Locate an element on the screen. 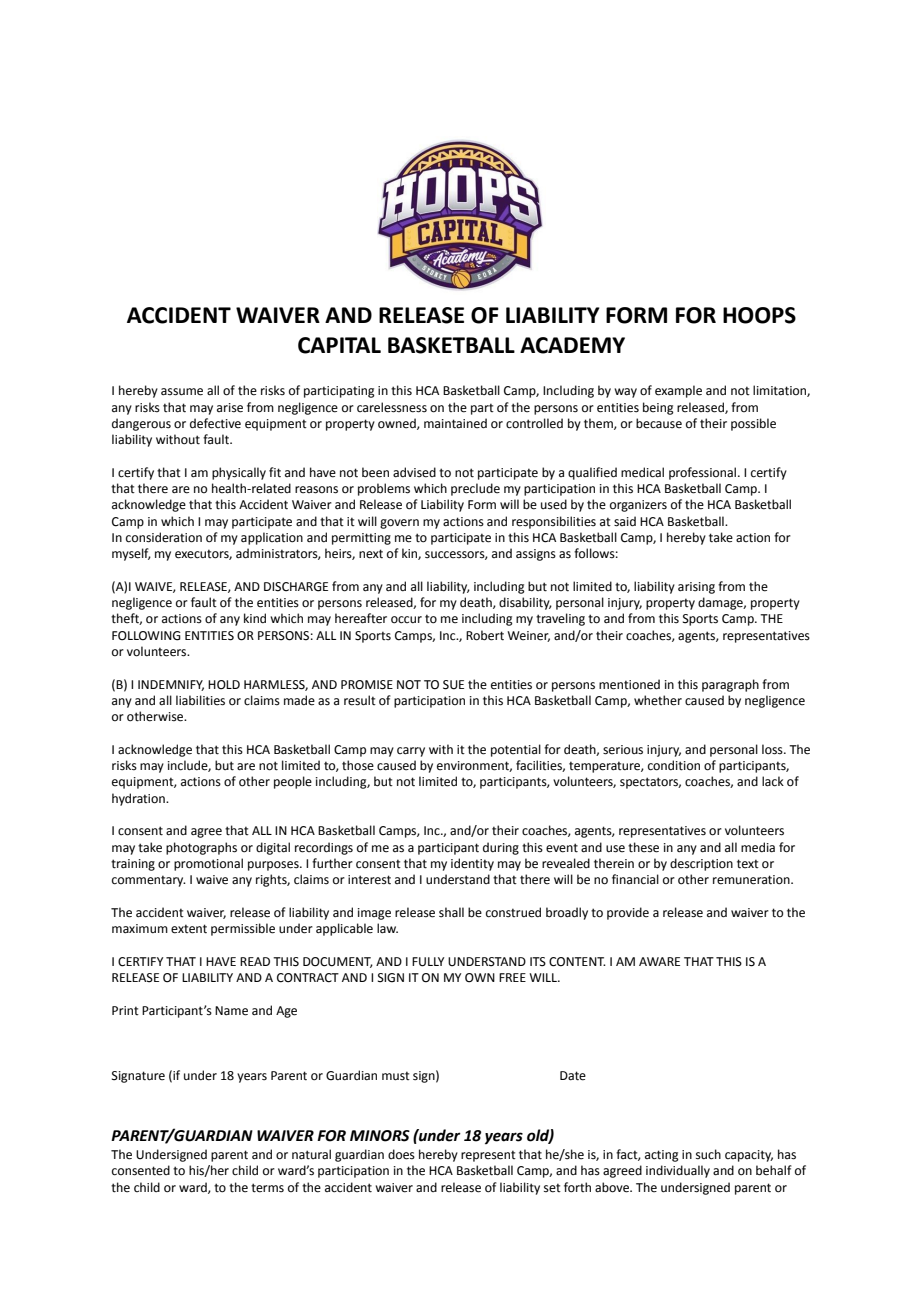 This screenshot has height=1307, width=924. liabilities is located at coordinates (200, 700).
